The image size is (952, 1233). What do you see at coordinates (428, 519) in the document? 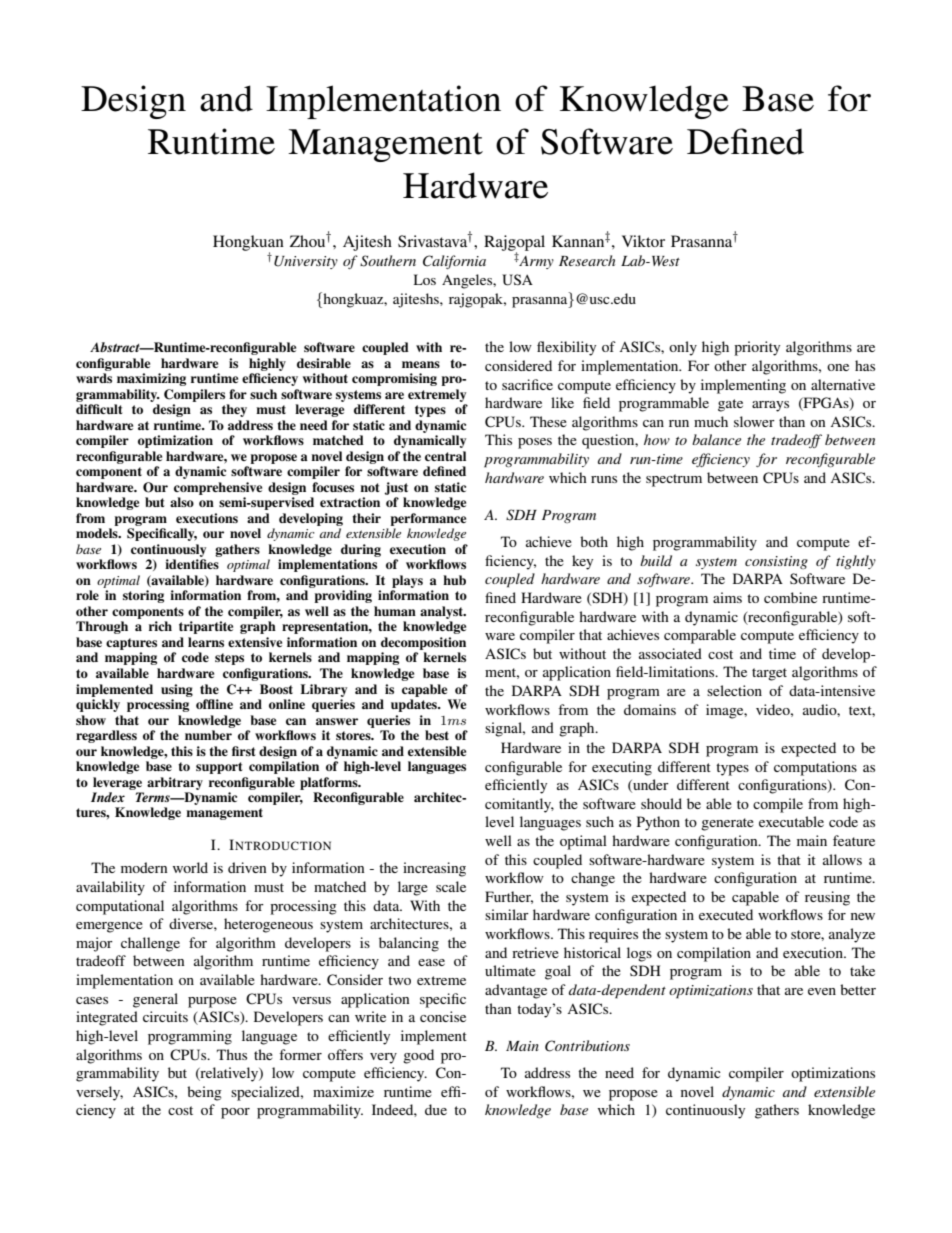
I see `performance` at bounding box center [428, 519].
